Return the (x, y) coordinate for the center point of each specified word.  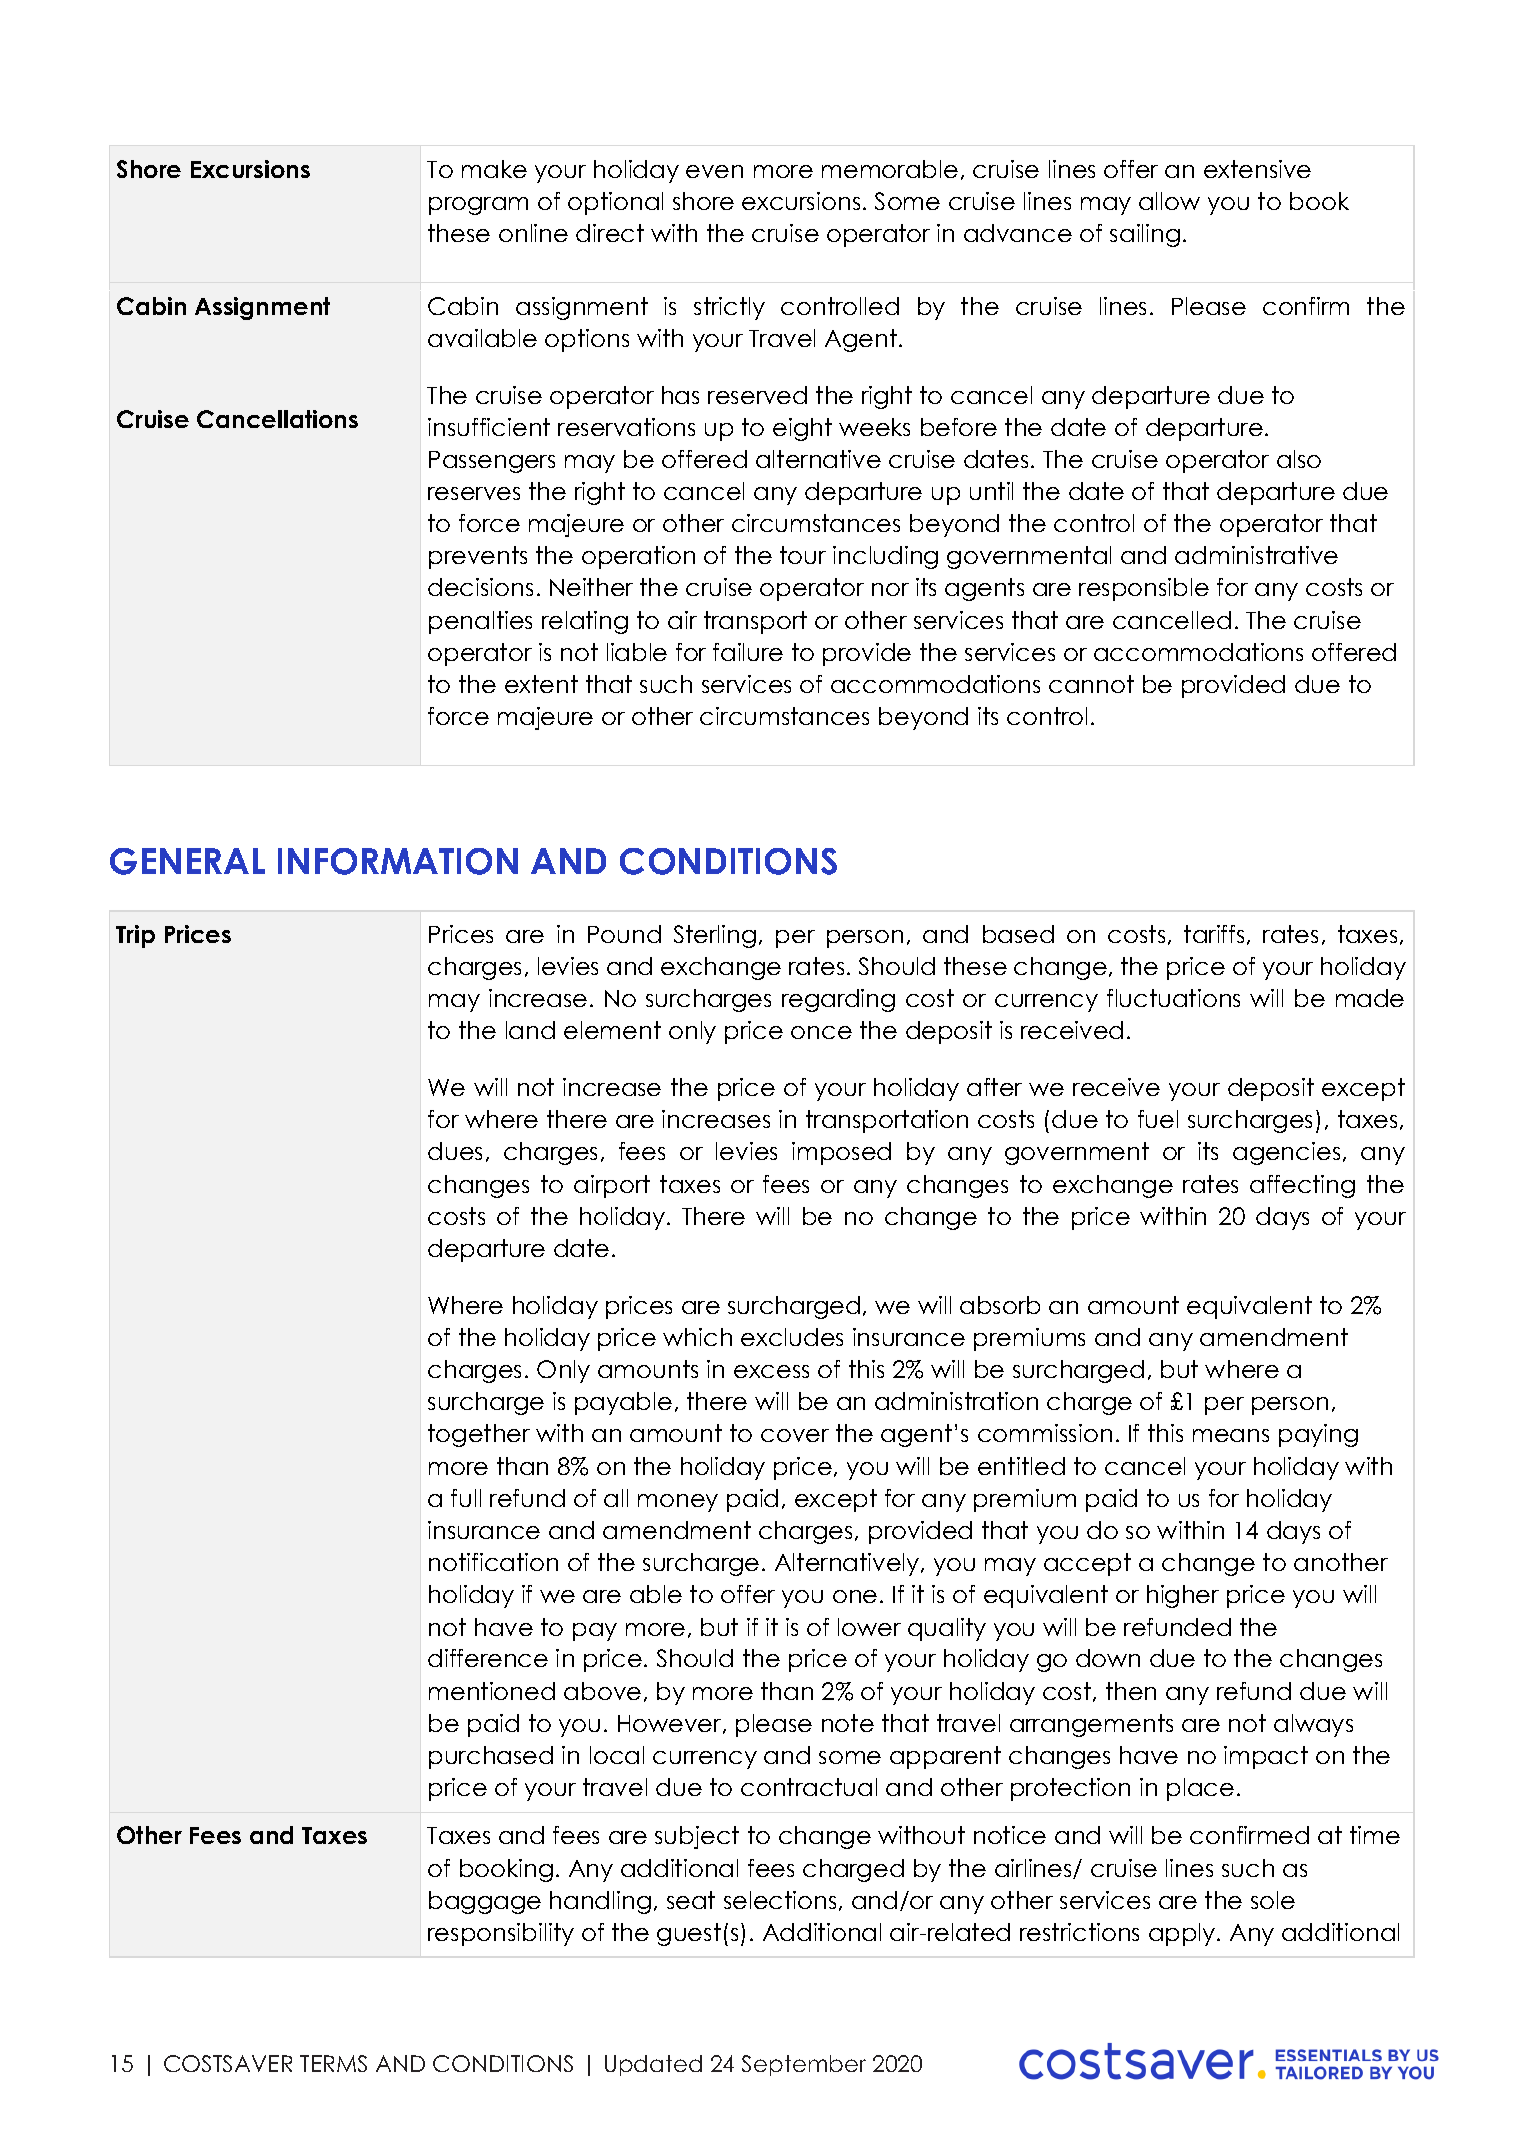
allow (1169, 201)
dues (455, 1151)
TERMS (333, 2063)
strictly (729, 308)
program (478, 206)
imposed (841, 1153)
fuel (1158, 1119)
